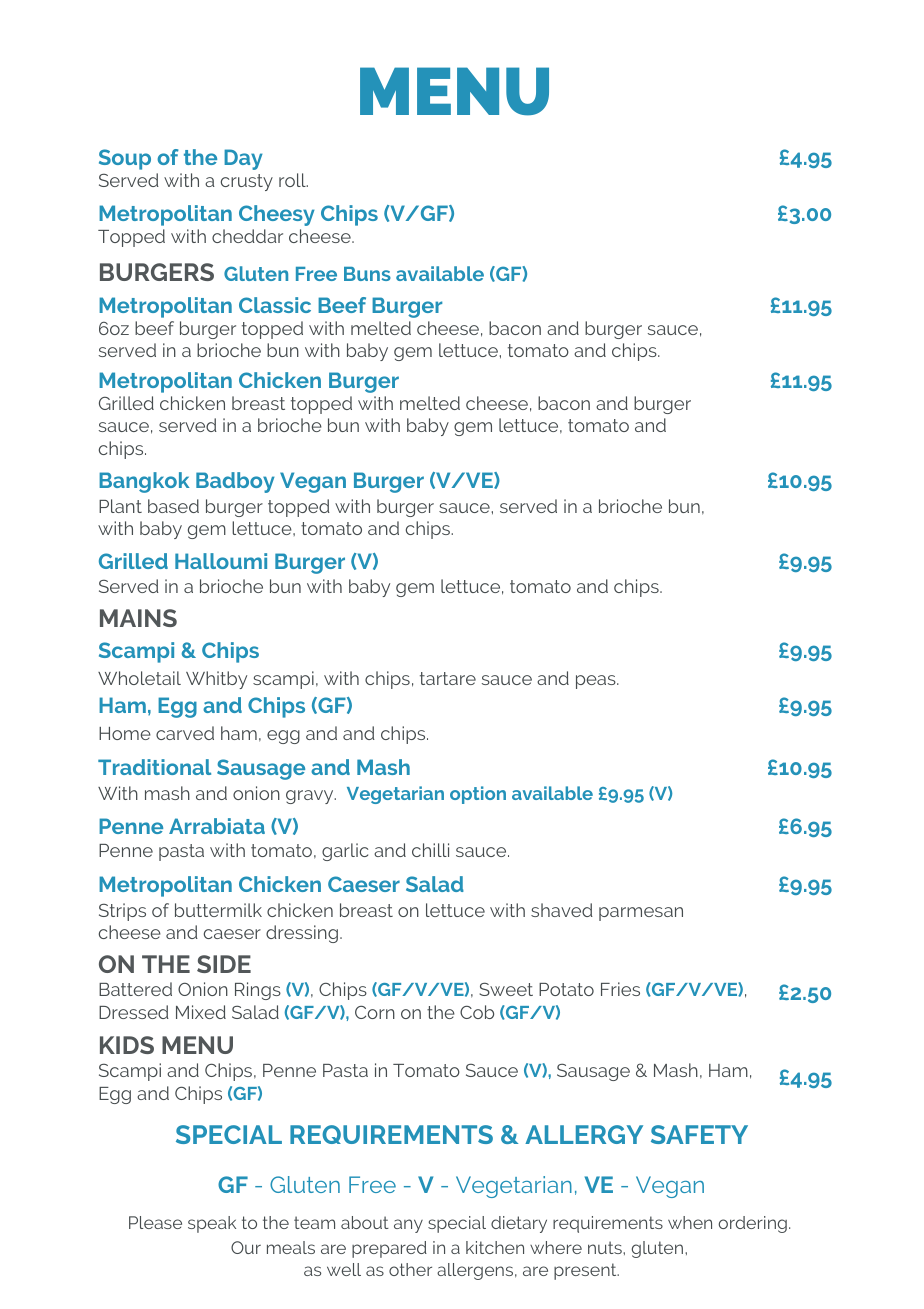 The image size is (924, 1309). I want to click on crusty, so click(247, 182).
